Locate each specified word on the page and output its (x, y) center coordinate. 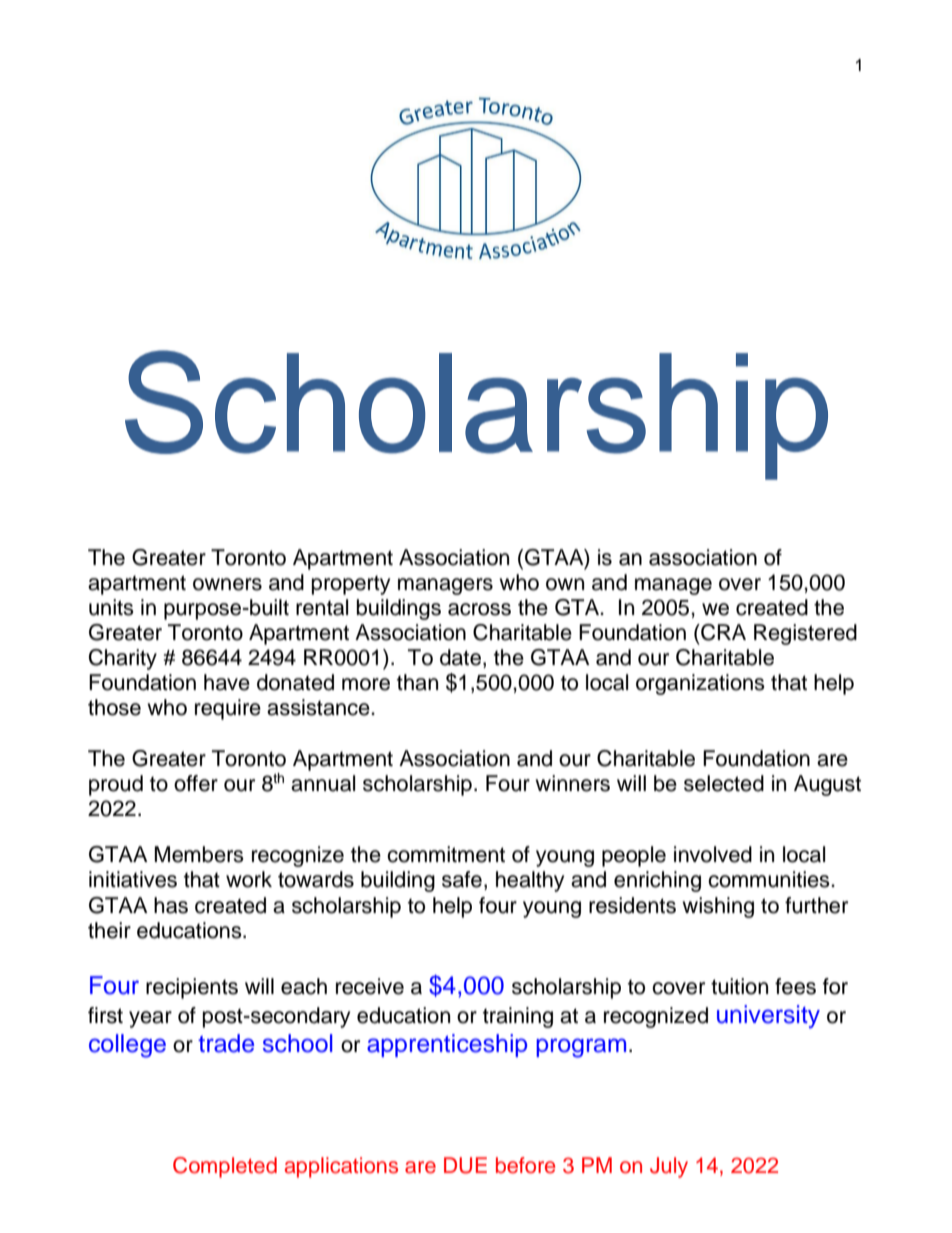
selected (724, 783)
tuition (739, 986)
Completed (225, 1167)
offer (196, 783)
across (479, 609)
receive (370, 986)
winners (572, 783)
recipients (192, 988)
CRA (722, 632)
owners (227, 584)
